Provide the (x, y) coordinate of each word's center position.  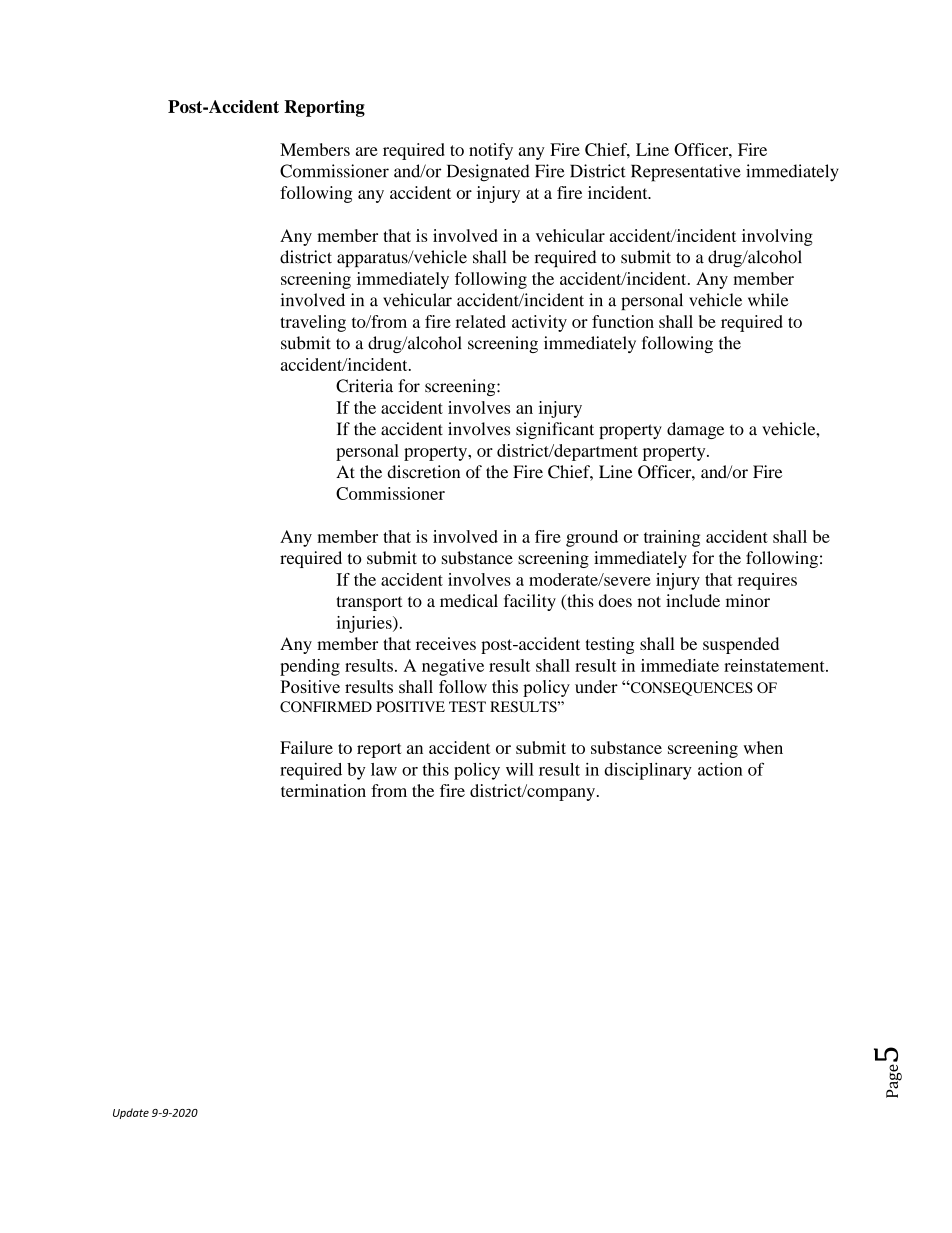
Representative (686, 173)
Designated (488, 173)
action (720, 769)
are (367, 151)
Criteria (364, 386)
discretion (423, 472)
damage (695, 430)
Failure (306, 747)
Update (131, 1113)
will (520, 769)
